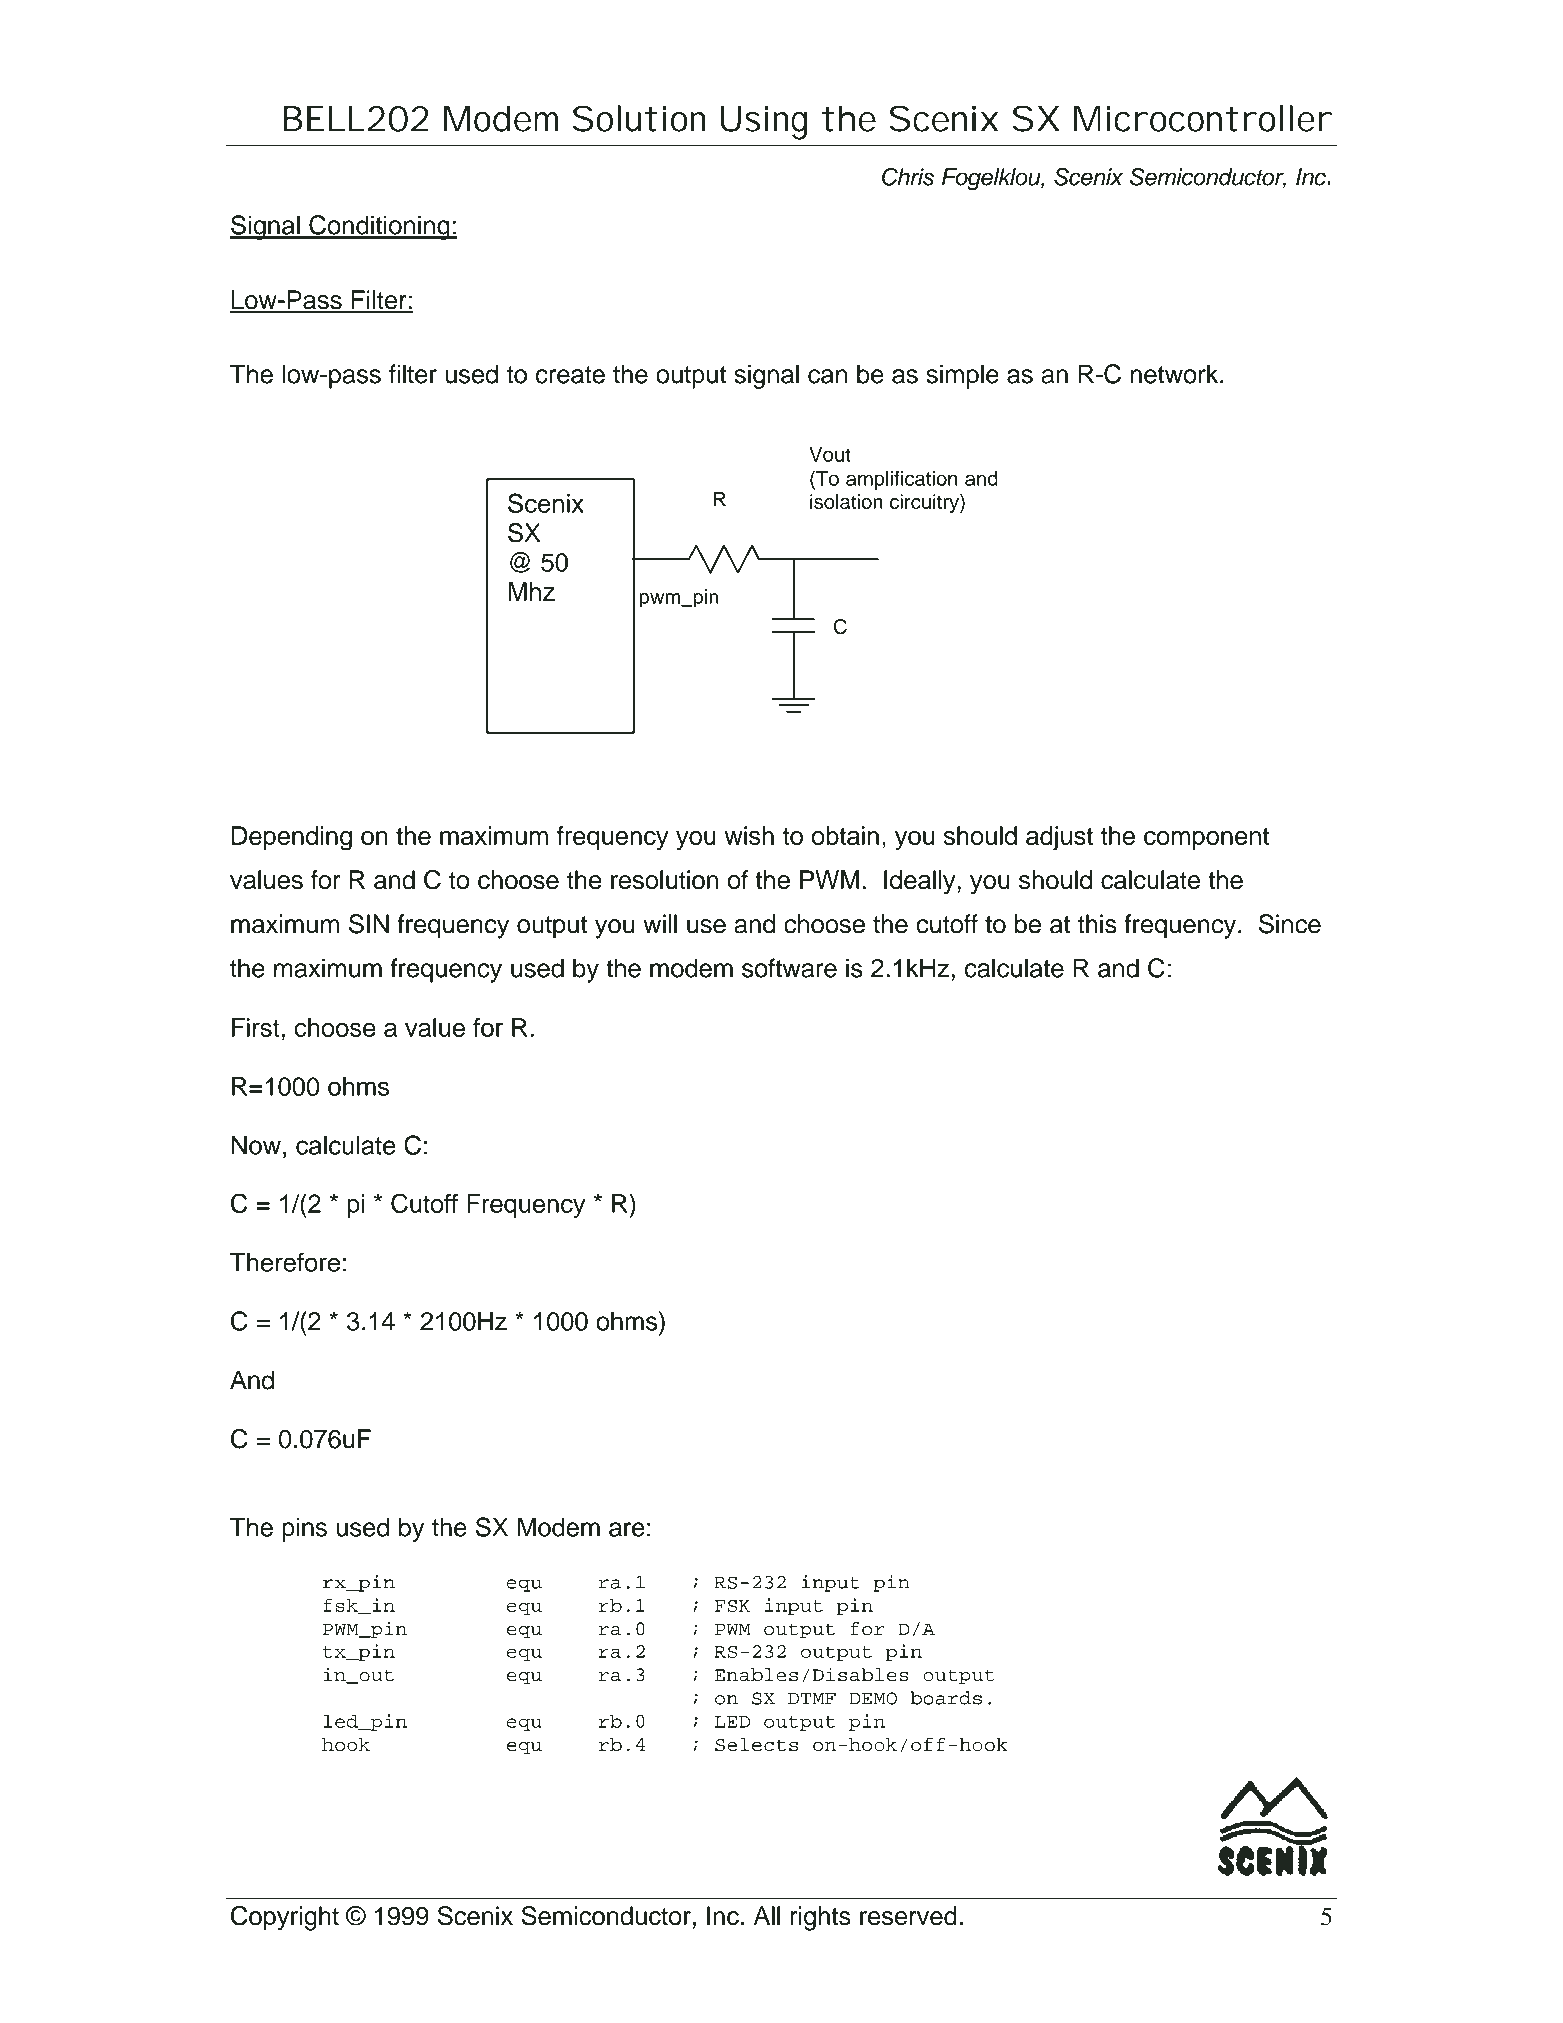  What do you see at coordinates (1097, 924) in the screenshot?
I see `this` at bounding box center [1097, 924].
